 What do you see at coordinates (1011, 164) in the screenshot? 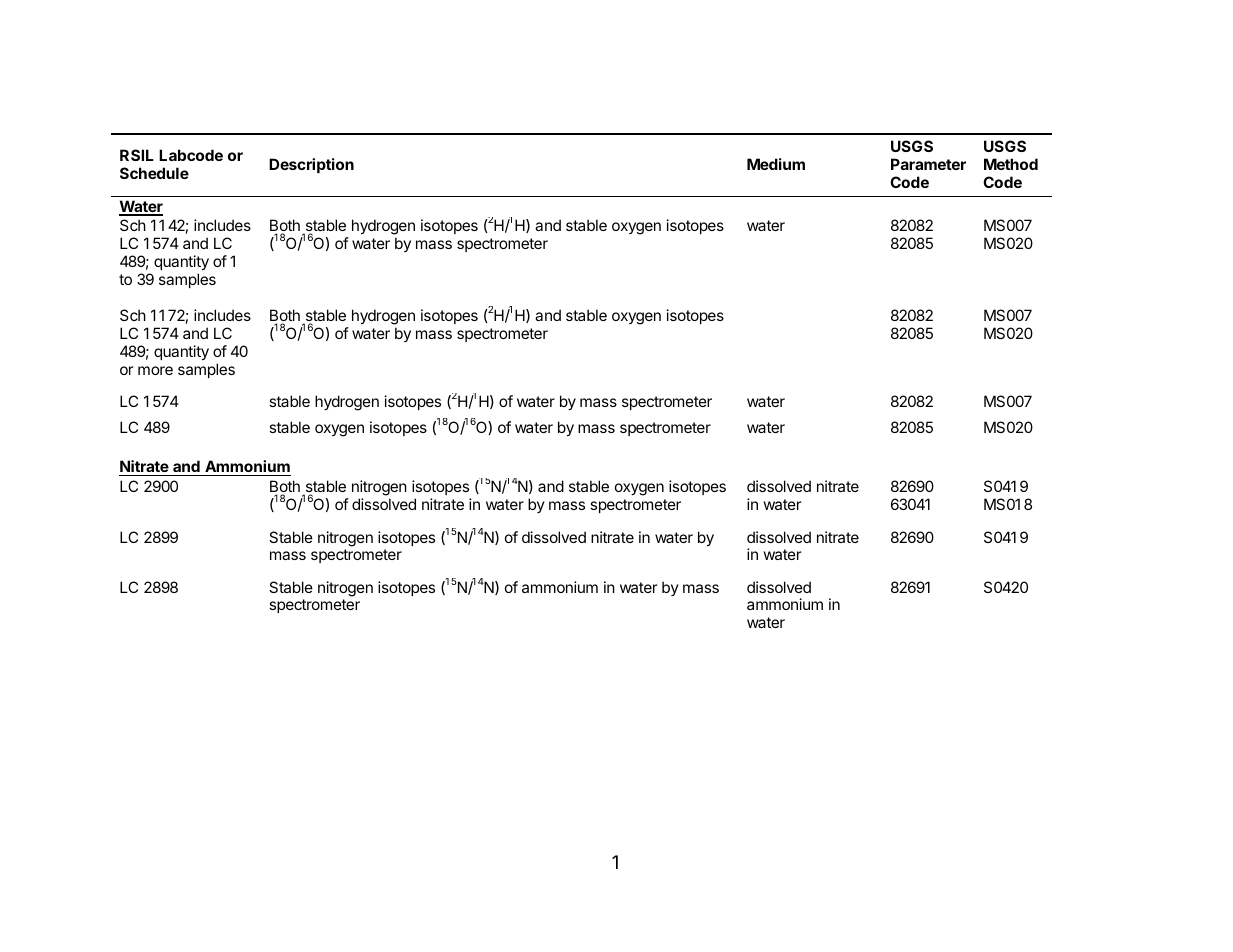
I see `Method` at bounding box center [1011, 164].
